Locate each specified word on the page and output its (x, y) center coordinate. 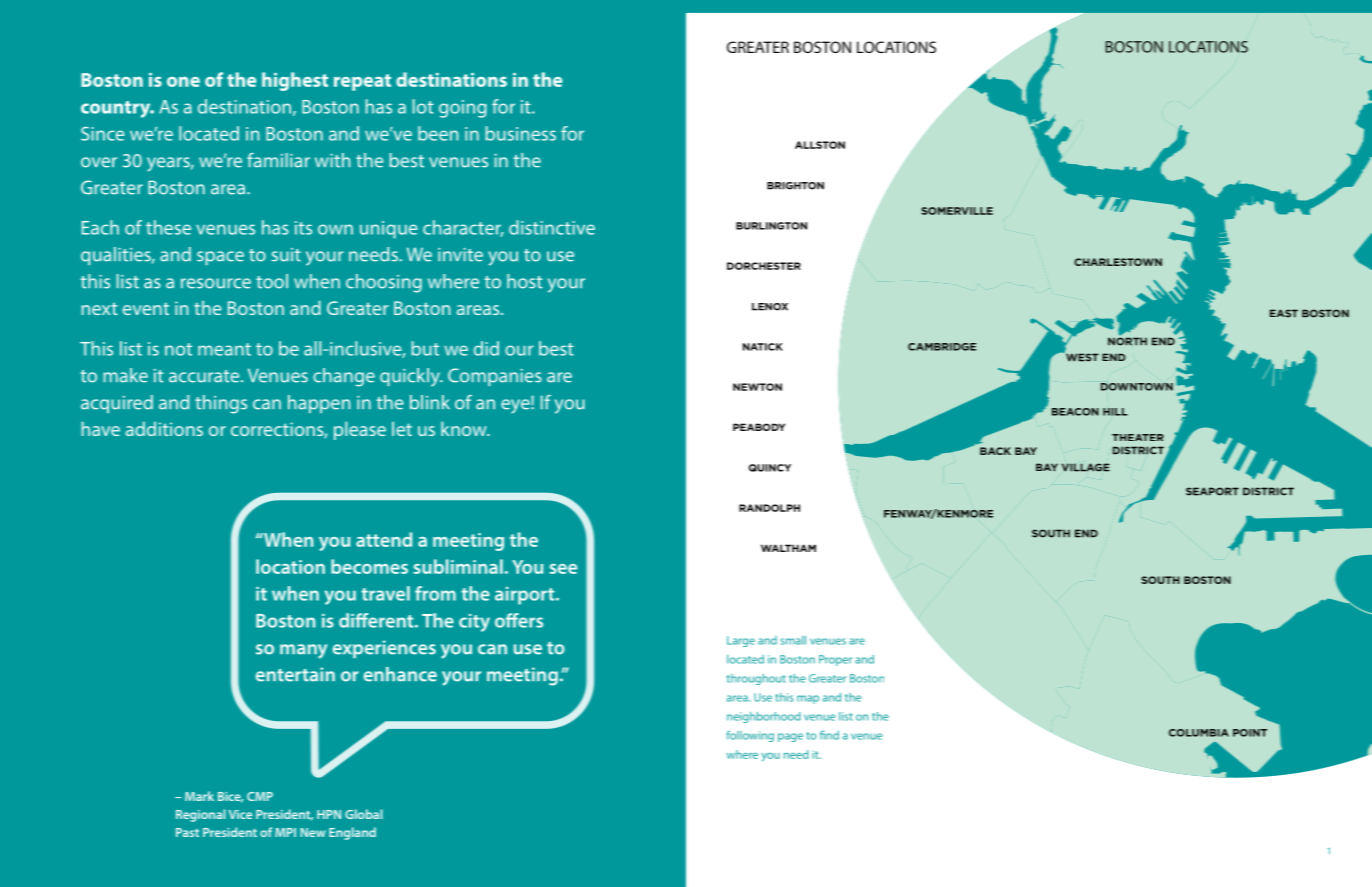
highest (295, 81)
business (520, 133)
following (750, 736)
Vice (240, 814)
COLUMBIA (1199, 733)
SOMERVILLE (957, 211)
